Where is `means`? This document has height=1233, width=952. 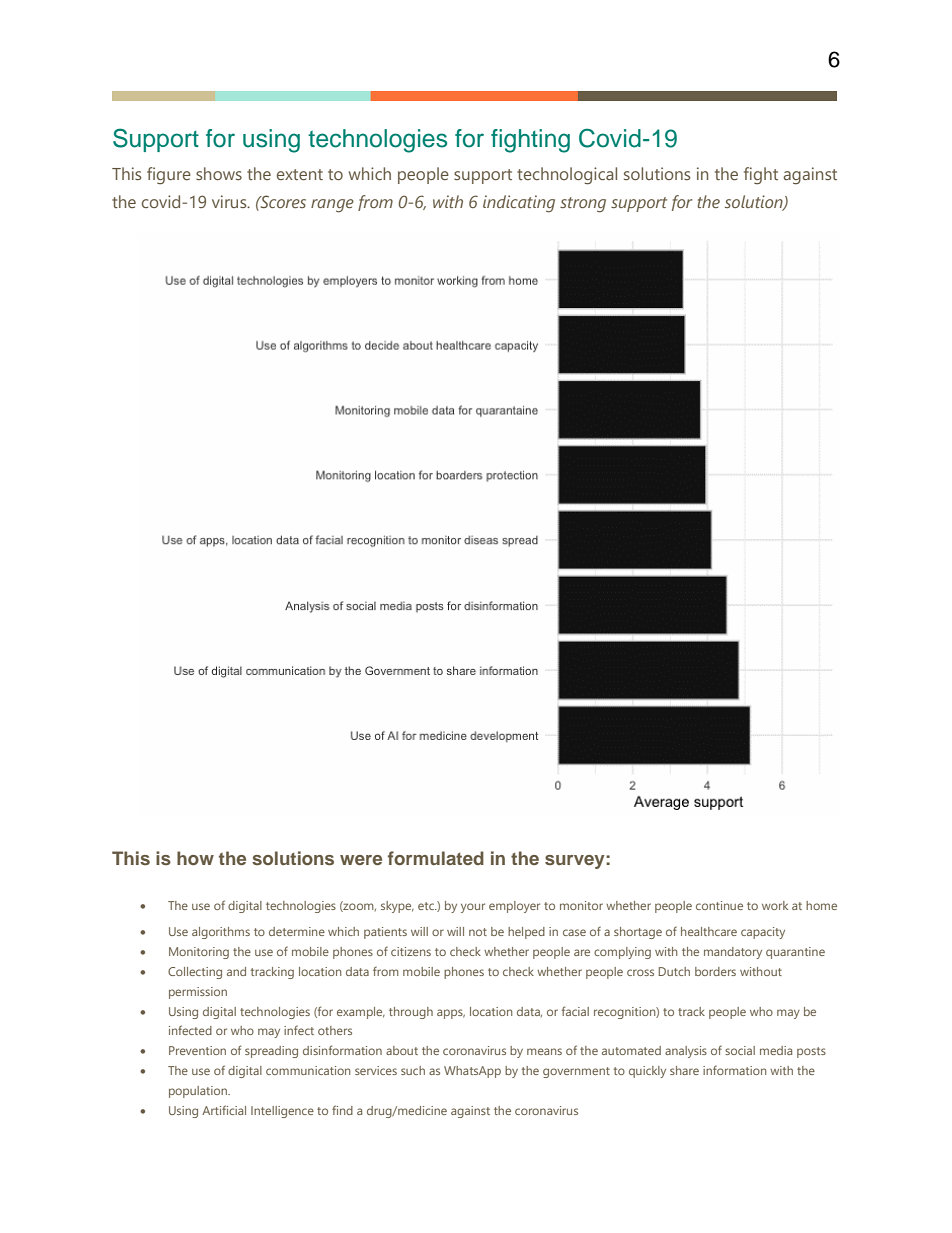
means is located at coordinates (544, 1051).
